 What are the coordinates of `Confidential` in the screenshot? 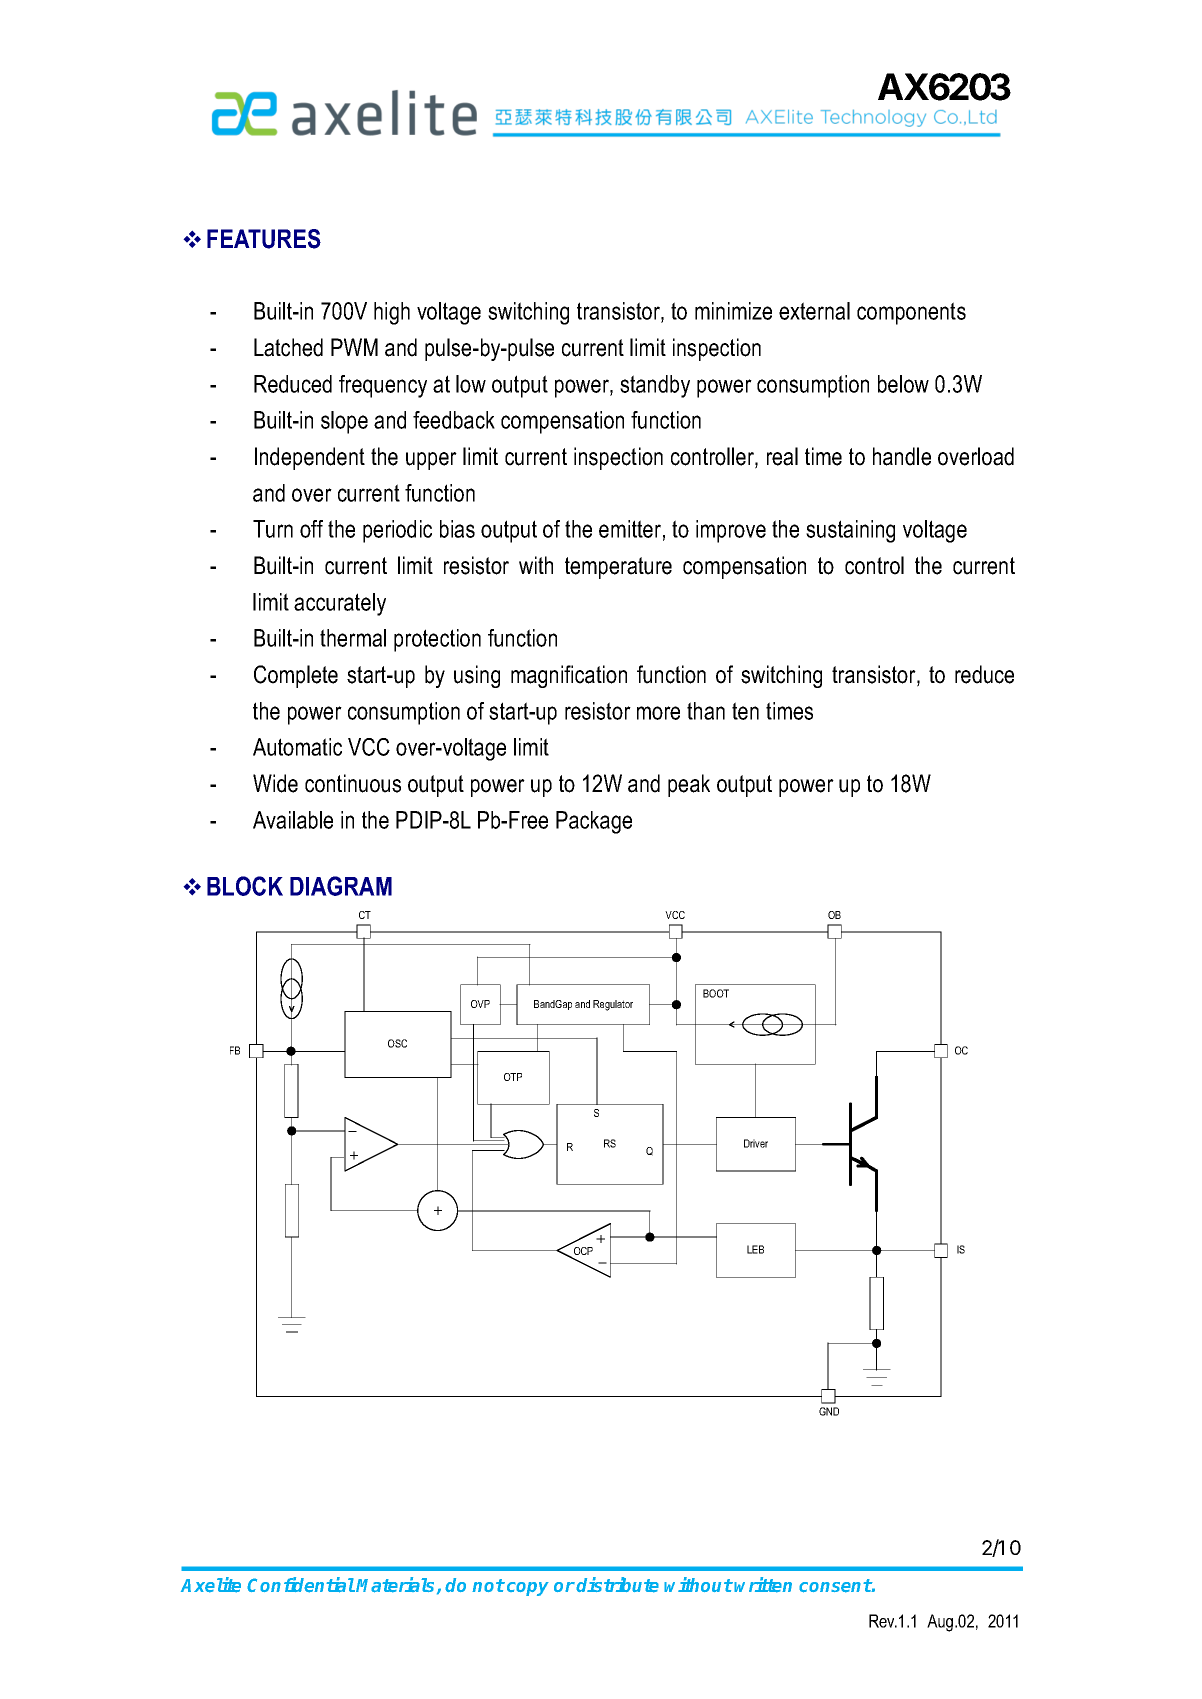 It's located at (301, 1585).
